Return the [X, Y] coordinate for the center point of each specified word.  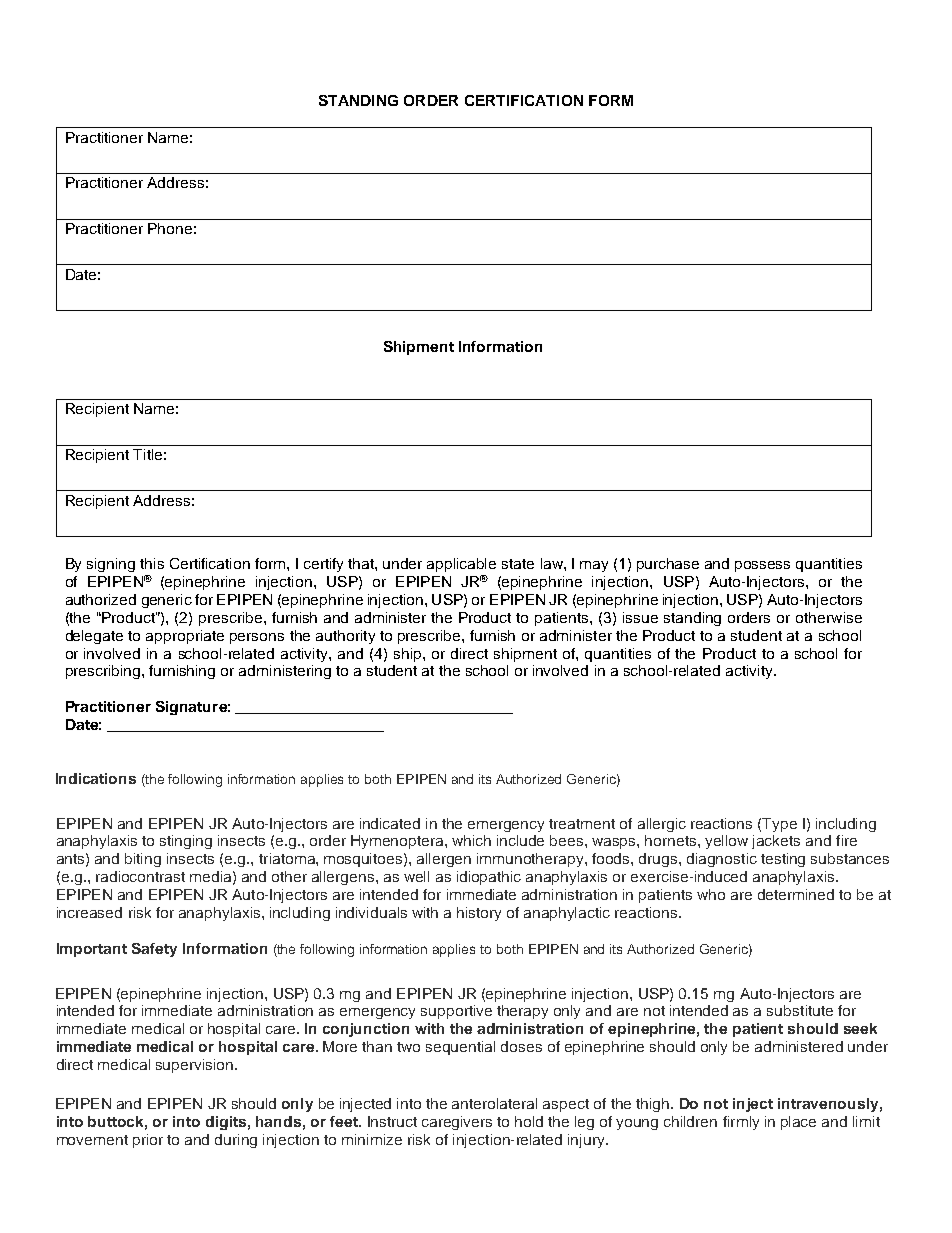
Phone [170, 228]
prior [148, 1141]
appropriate [185, 637]
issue [640, 617]
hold [529, 1121]
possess [762, 566]
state [518, 564]
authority [345, 637]
